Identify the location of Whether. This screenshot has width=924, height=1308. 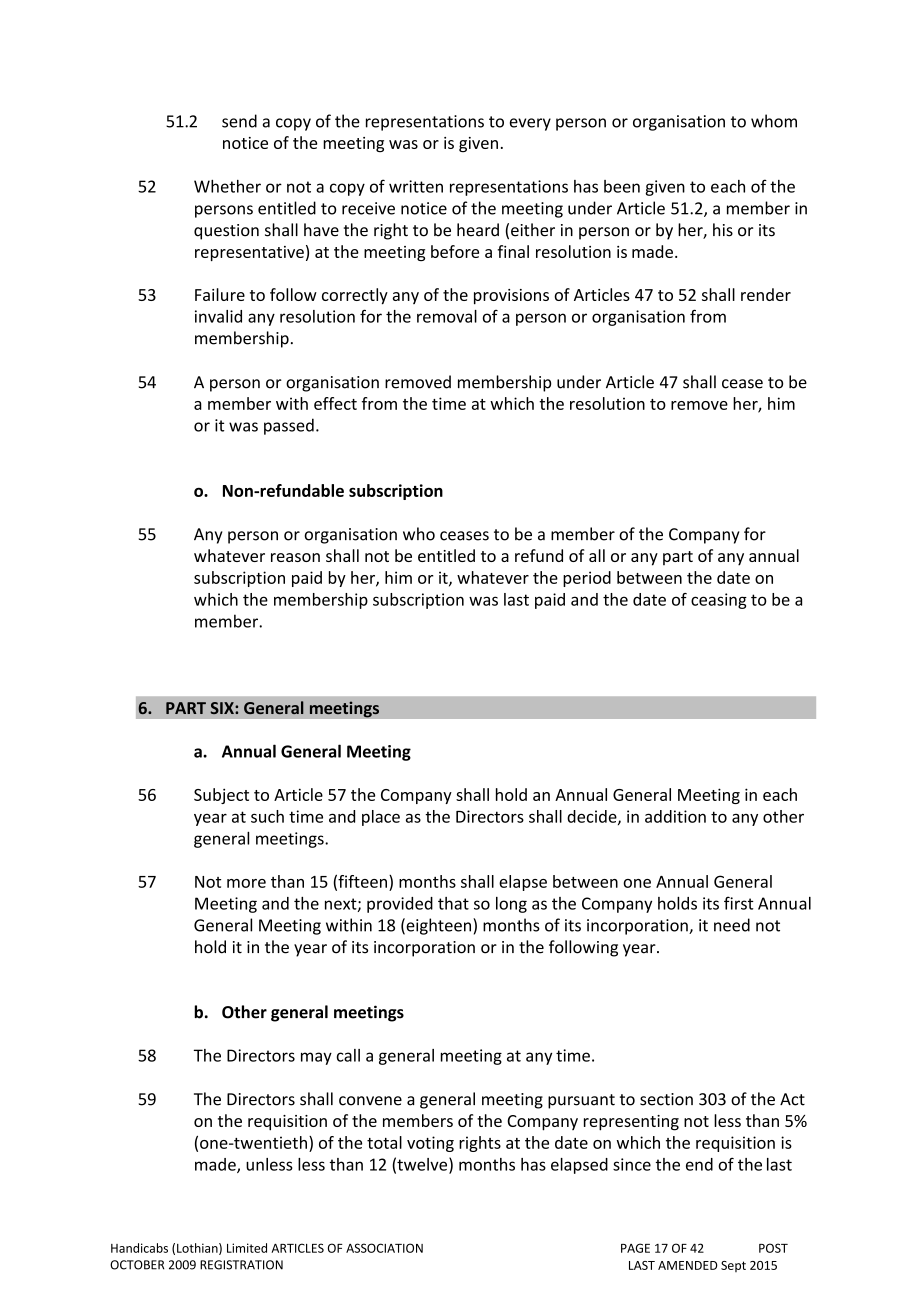
(227, 186).
